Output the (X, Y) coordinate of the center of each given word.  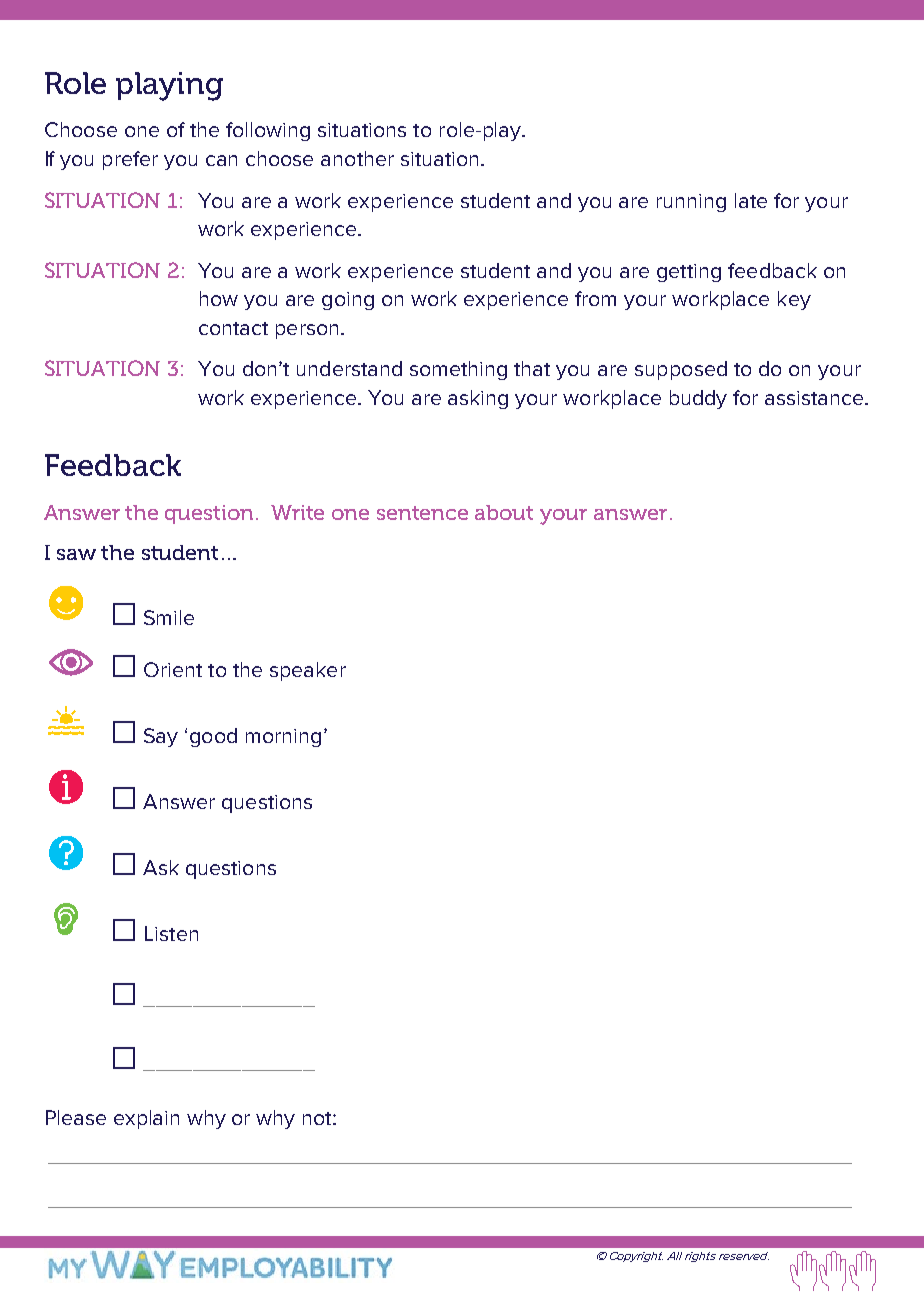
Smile (169, 617)
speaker (308, 671)
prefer (130, 160)
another (357, 158)
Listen (171, 933)
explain (146, 1119)
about (504, 512)
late (751, 200)
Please (76, 1117)
